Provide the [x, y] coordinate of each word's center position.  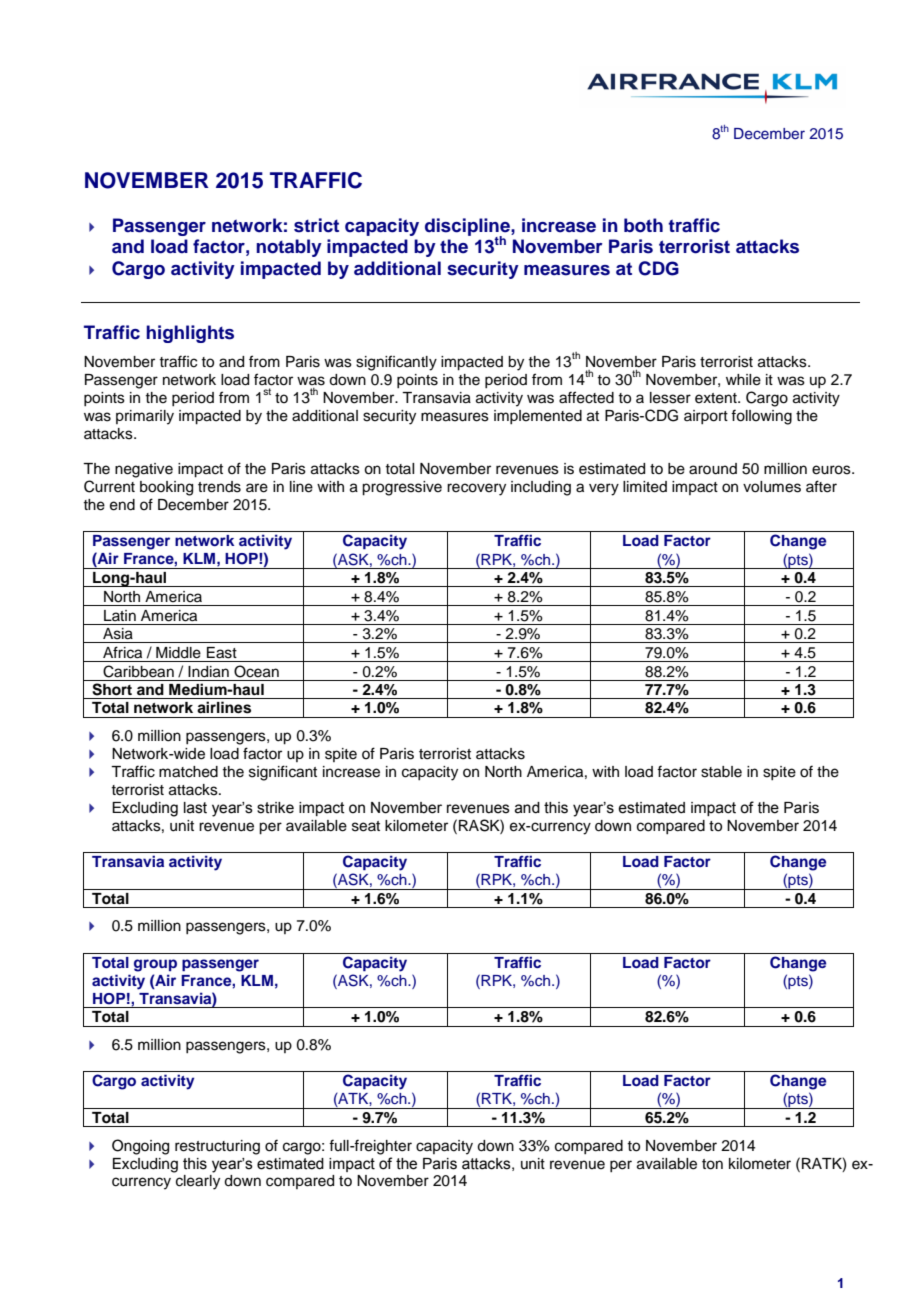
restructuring [217, 1147]
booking [166, 488]
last [195, 808]
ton [712, 1164]
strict [316, 225]
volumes [772, 487]
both [643, 225]
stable [721, 772]
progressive [402, 488]
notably [289, 248]
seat [366, 826]
